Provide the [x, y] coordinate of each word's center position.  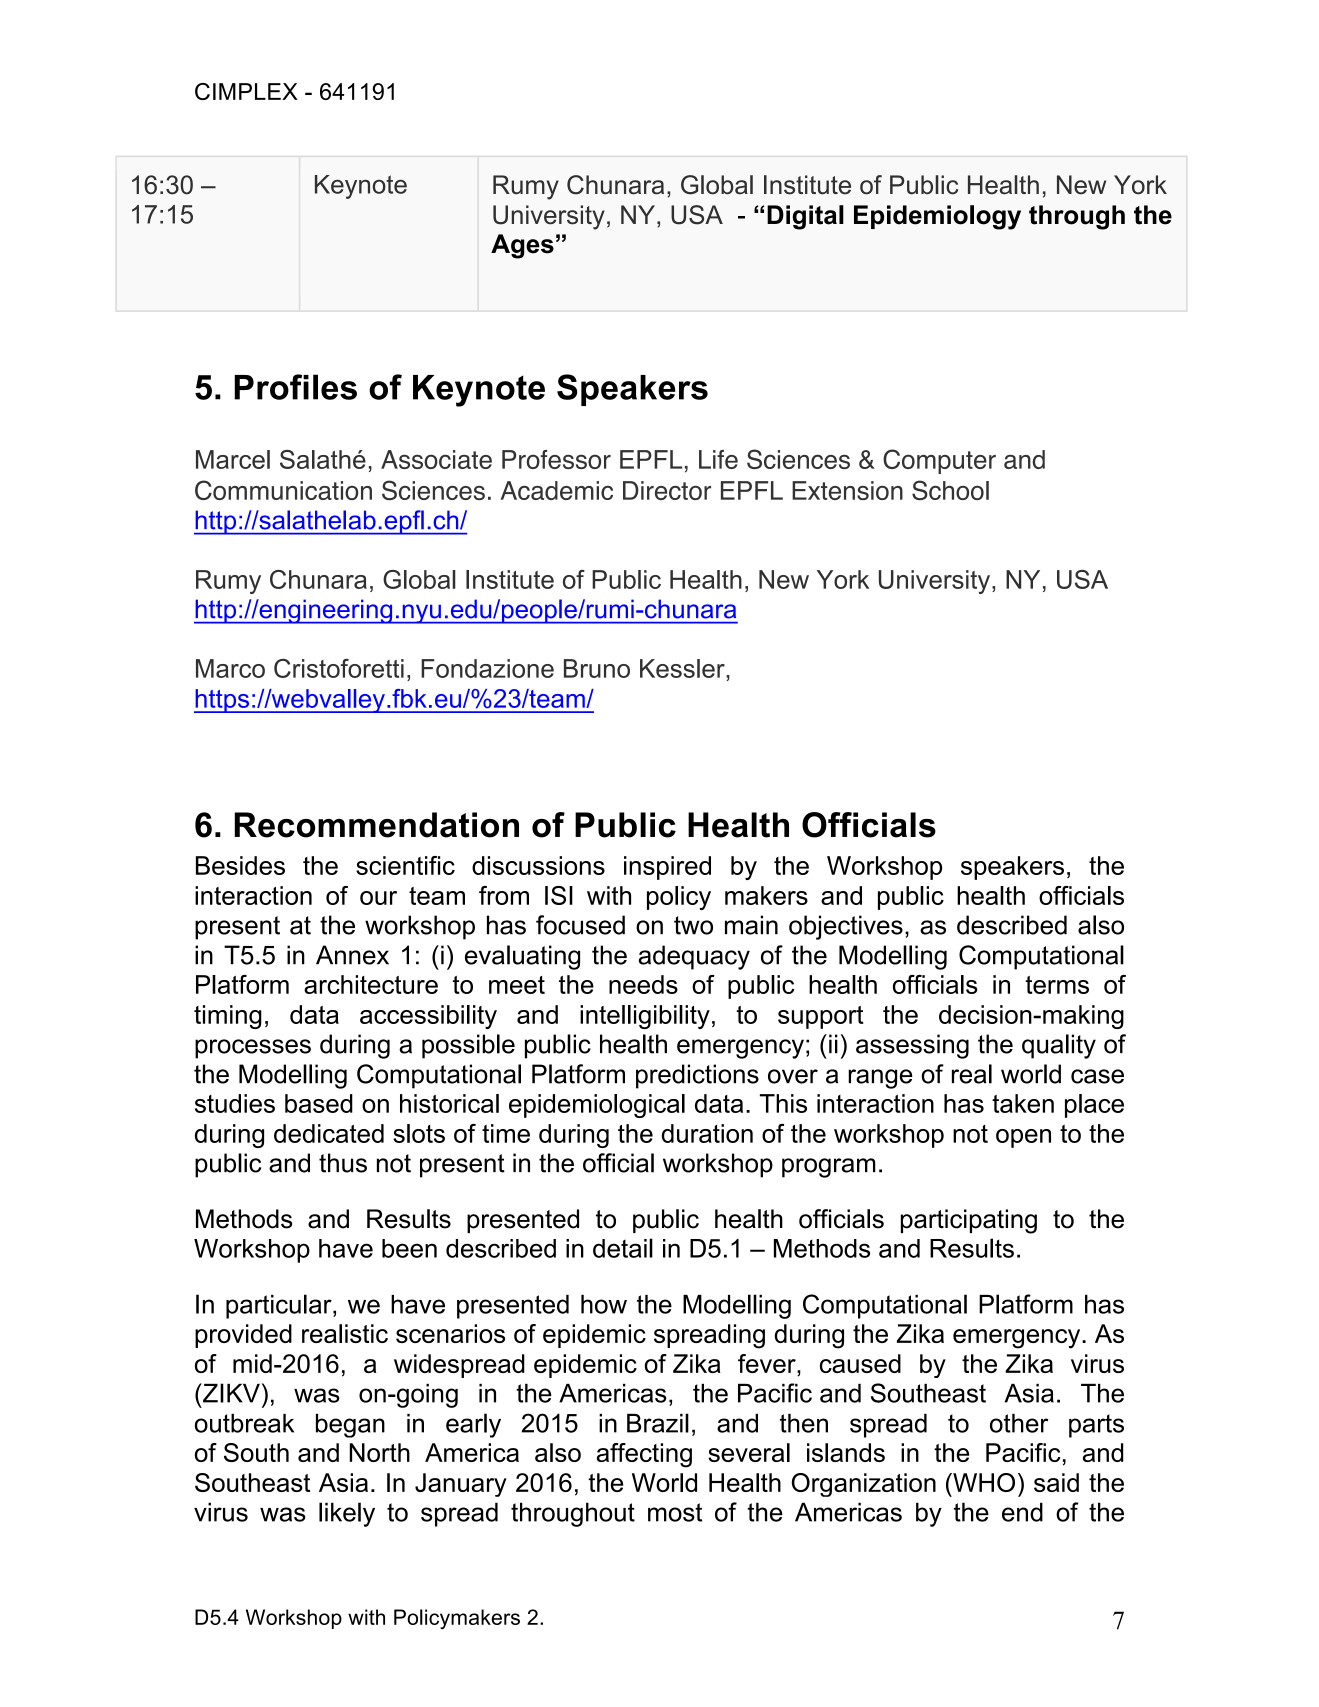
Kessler [683, 668]
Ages [522, 246]
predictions [697, 1076]
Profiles [295, 387]
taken [1023, 1103]
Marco [230, 668]
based [319, 1103]
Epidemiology [937, 217]
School [950, 490]
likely [347, 1514]
